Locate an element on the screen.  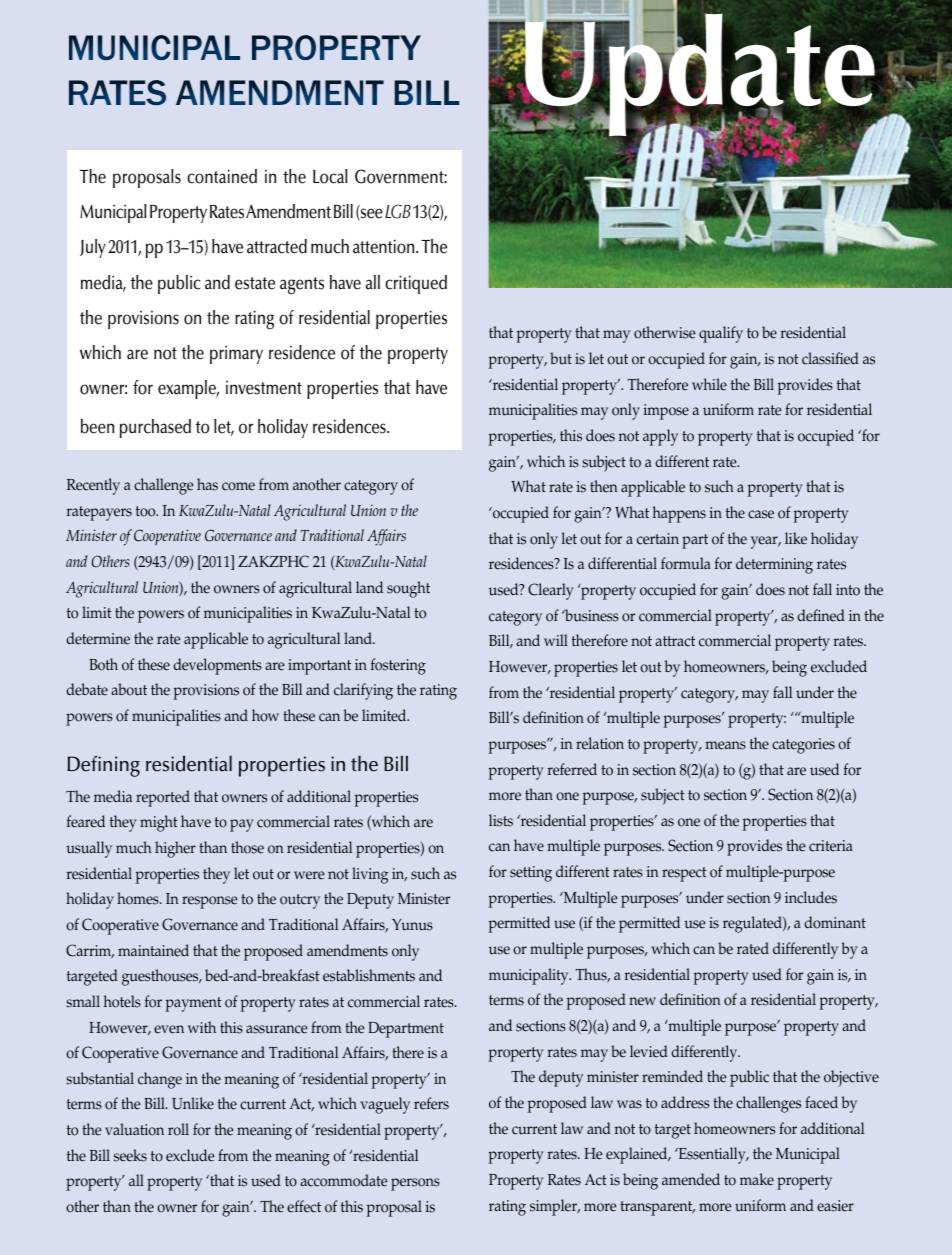
fostering is located at coordinates (398, 666).
